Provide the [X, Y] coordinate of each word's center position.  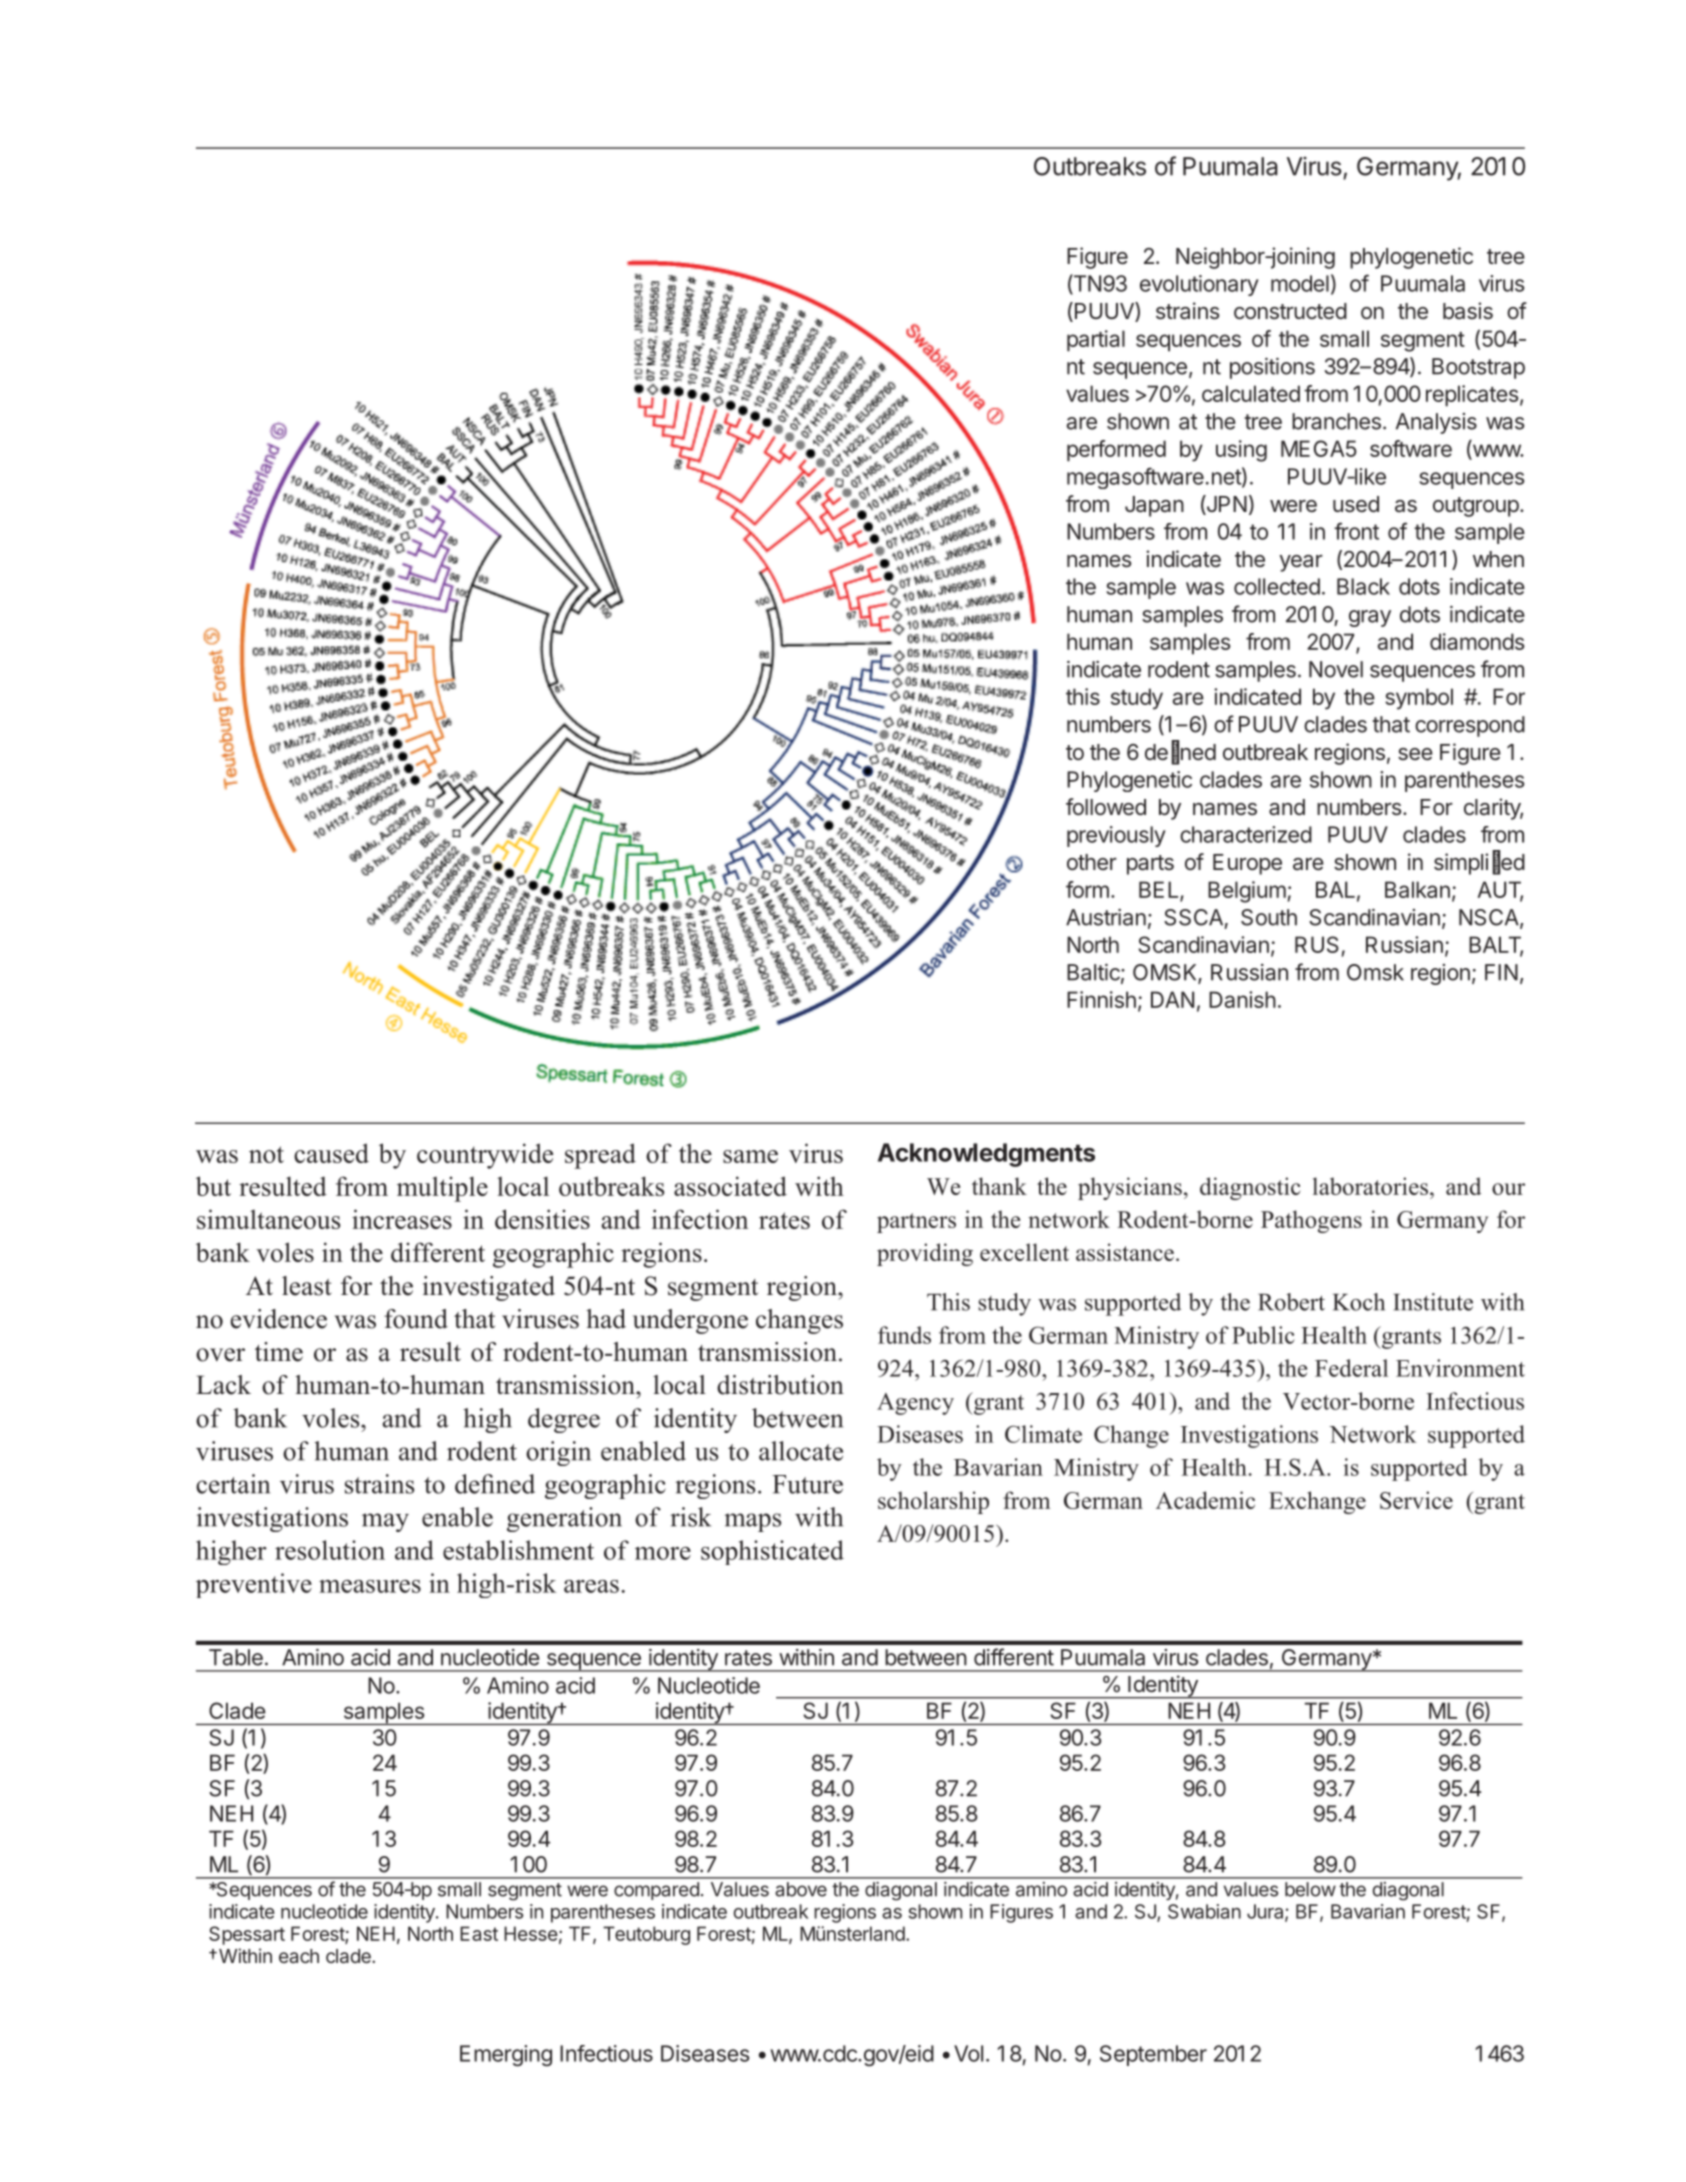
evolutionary [1199, 285]
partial [1096, 341]
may [385, 1522]
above [801, 1889]
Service [1416, 1500]
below [1310, 1889]
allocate [801, 1451]
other [1092, 862]
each [299, 1956]
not [266, 1154]
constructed [1290, 311]
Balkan [1417, 889]
